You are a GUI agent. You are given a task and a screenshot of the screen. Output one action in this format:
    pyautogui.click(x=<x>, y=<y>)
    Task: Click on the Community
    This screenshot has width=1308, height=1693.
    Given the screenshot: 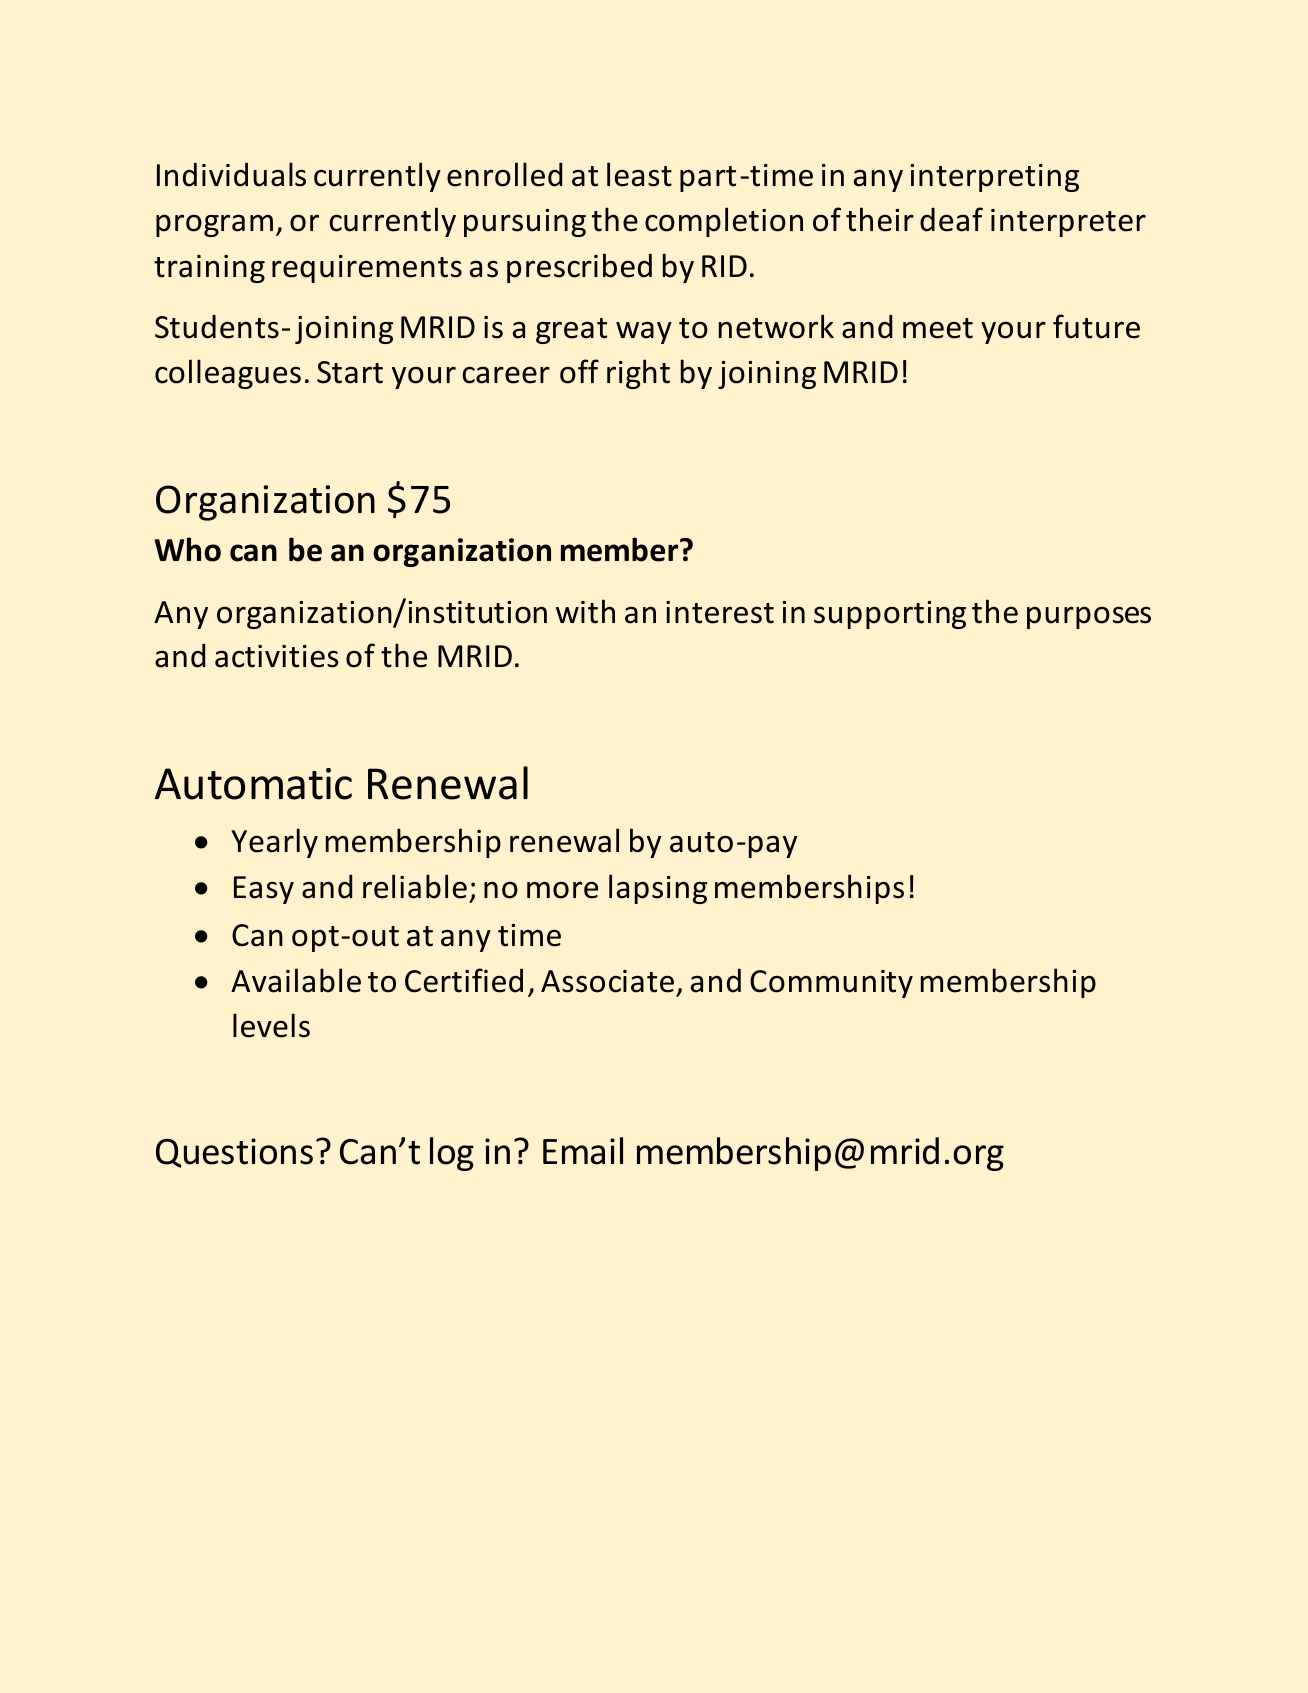 What is the action you would take?
    pyautogui.click(x=831, y=984)
